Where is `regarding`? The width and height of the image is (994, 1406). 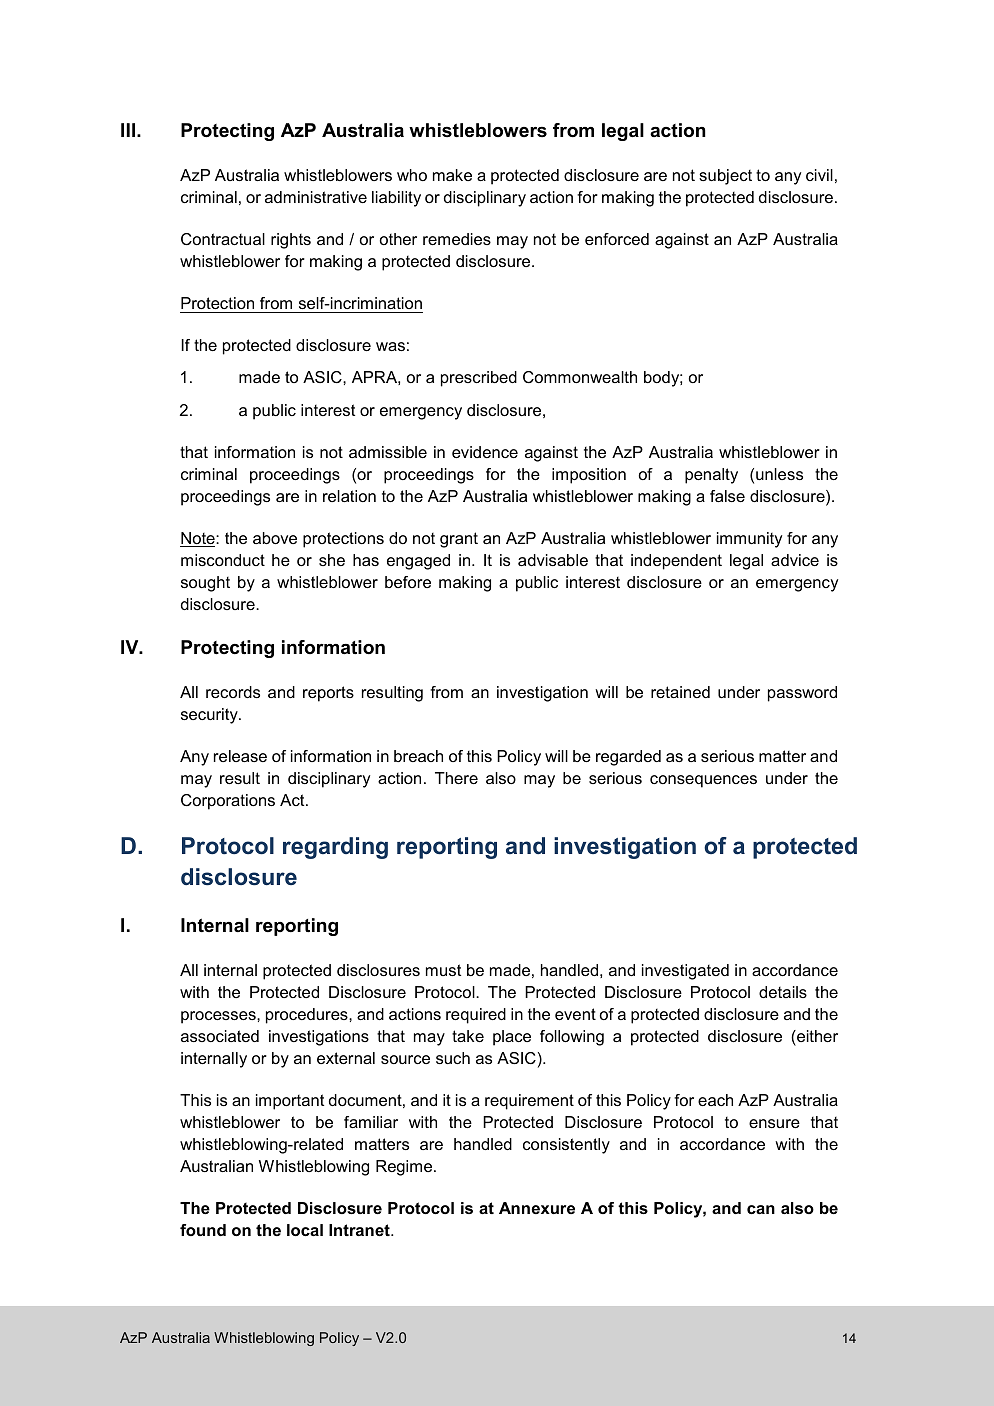 regarding is located at coordinates (335, 848).
